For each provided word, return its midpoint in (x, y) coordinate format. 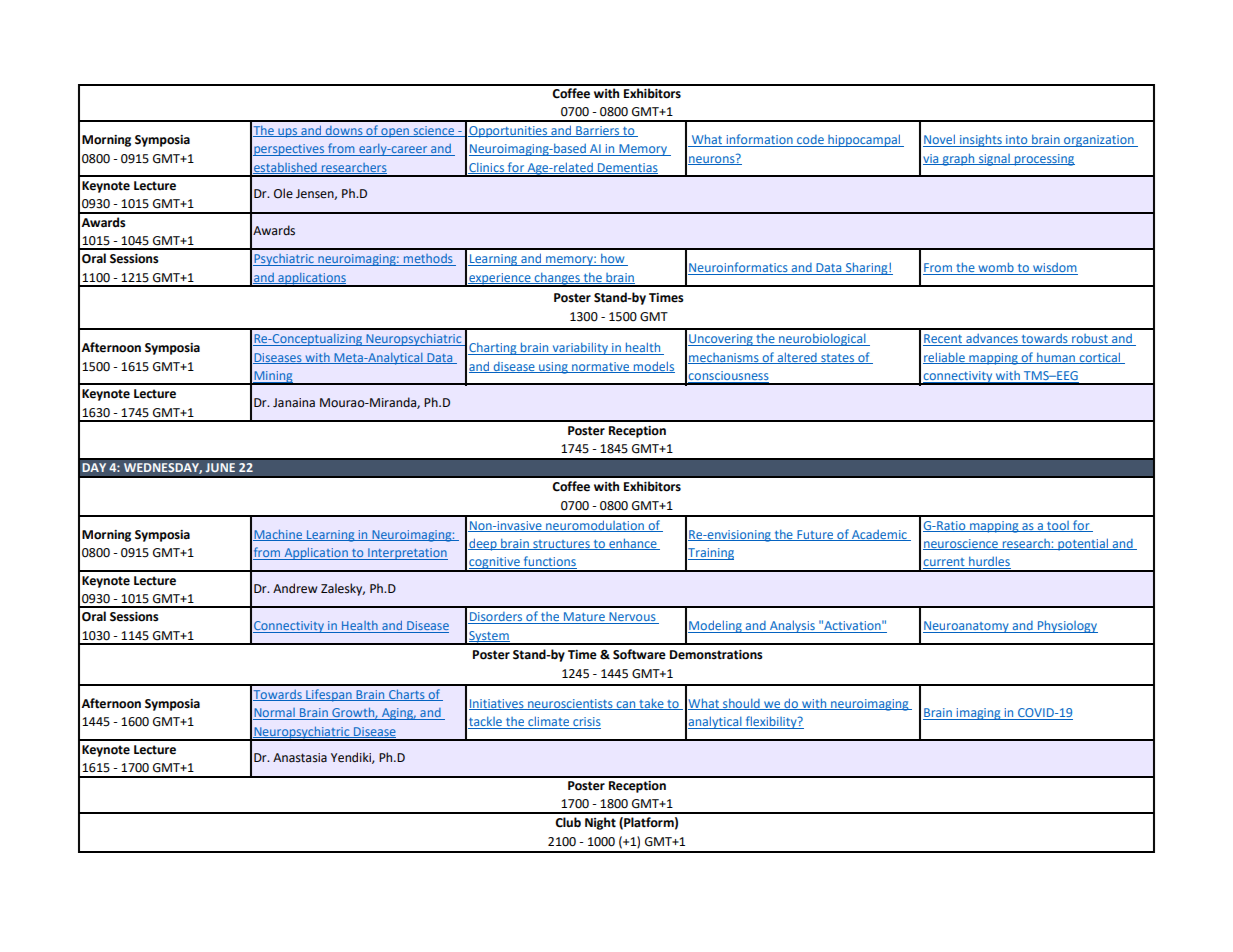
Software (639, 654)
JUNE (220, 468)
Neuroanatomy (967, 627)
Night (600, 823)
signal (994, 160)
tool (1058, 526)
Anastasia (300, 758)
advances (992, 339)
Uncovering (721, 340)
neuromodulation (595, 526)
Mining (273, 378)
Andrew (295, 588)
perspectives (289, 150)
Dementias (627, 168)
